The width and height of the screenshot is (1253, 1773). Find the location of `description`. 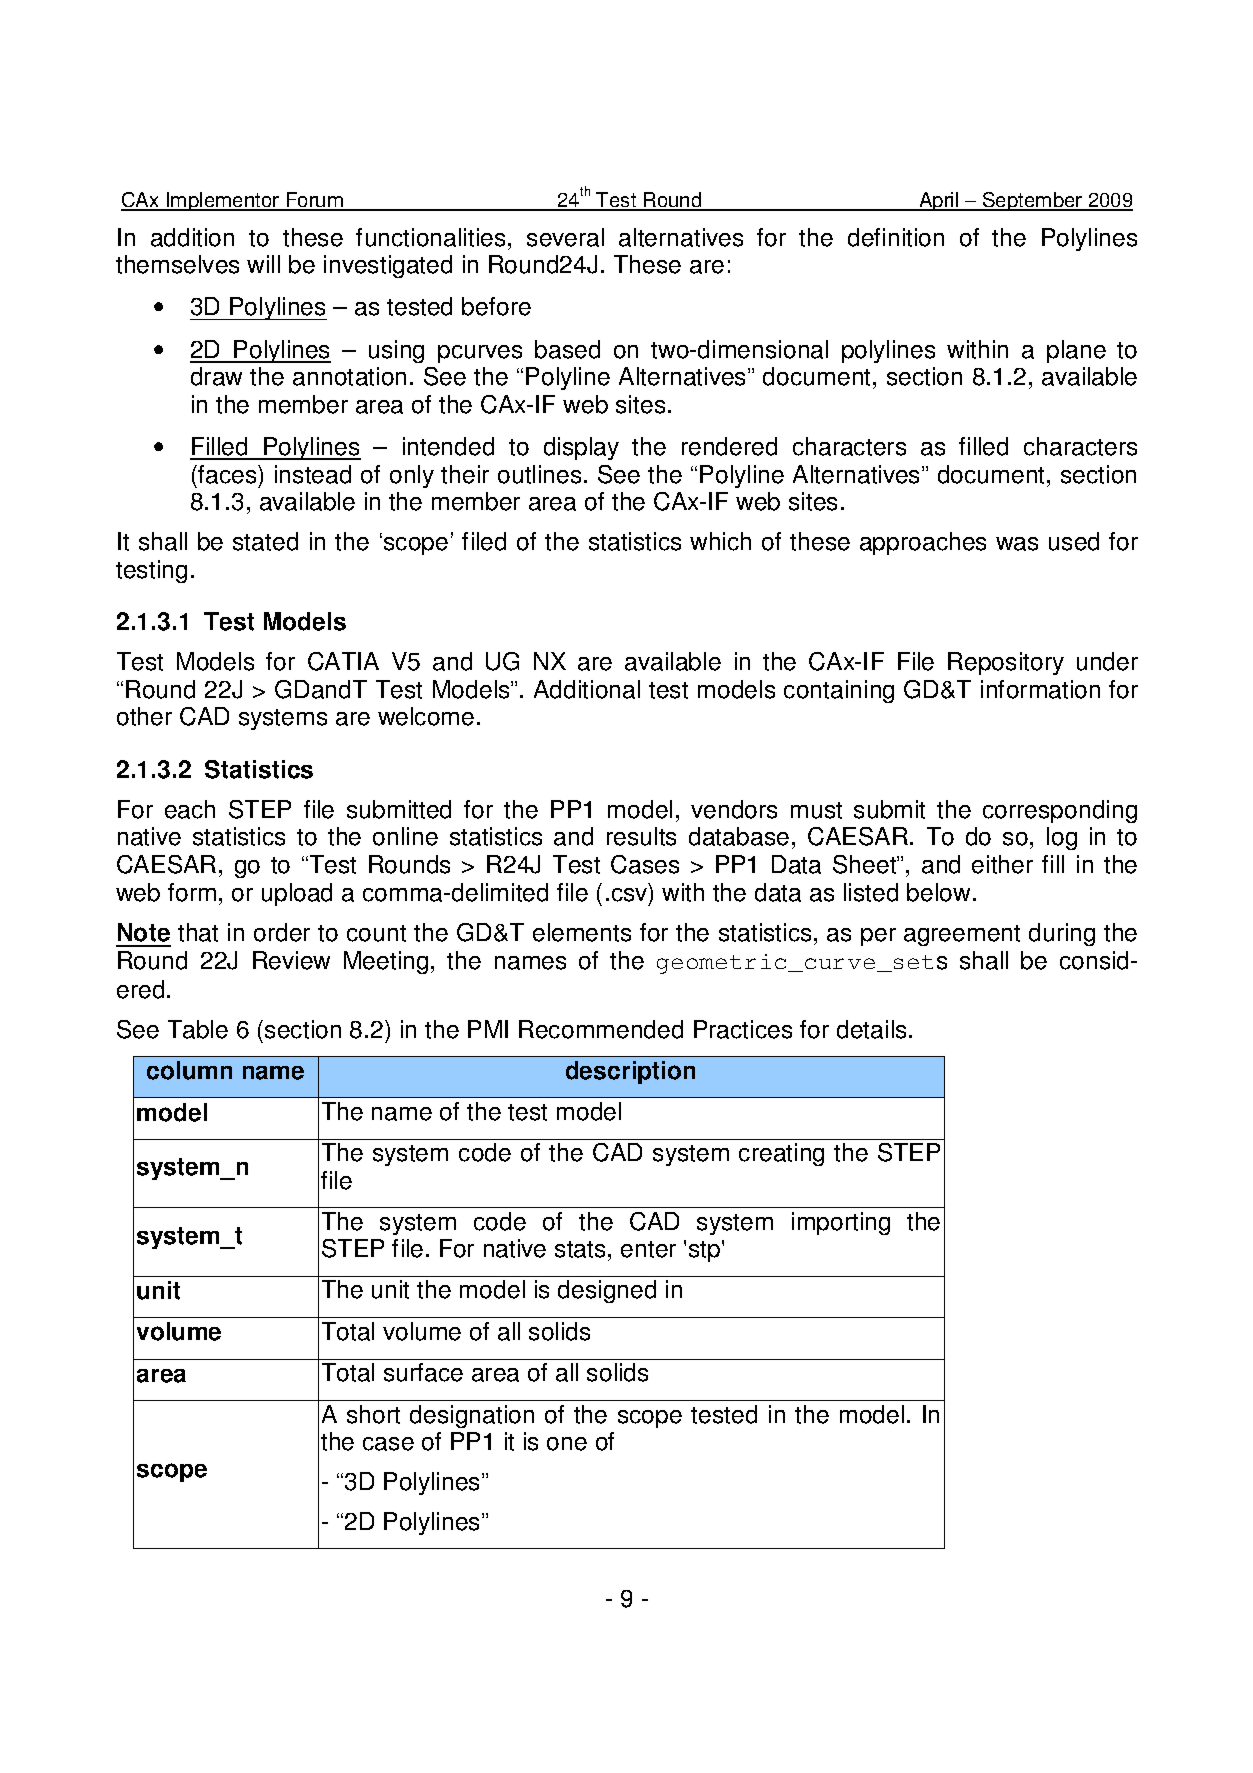

description is located at coordinates (630, 1072).
